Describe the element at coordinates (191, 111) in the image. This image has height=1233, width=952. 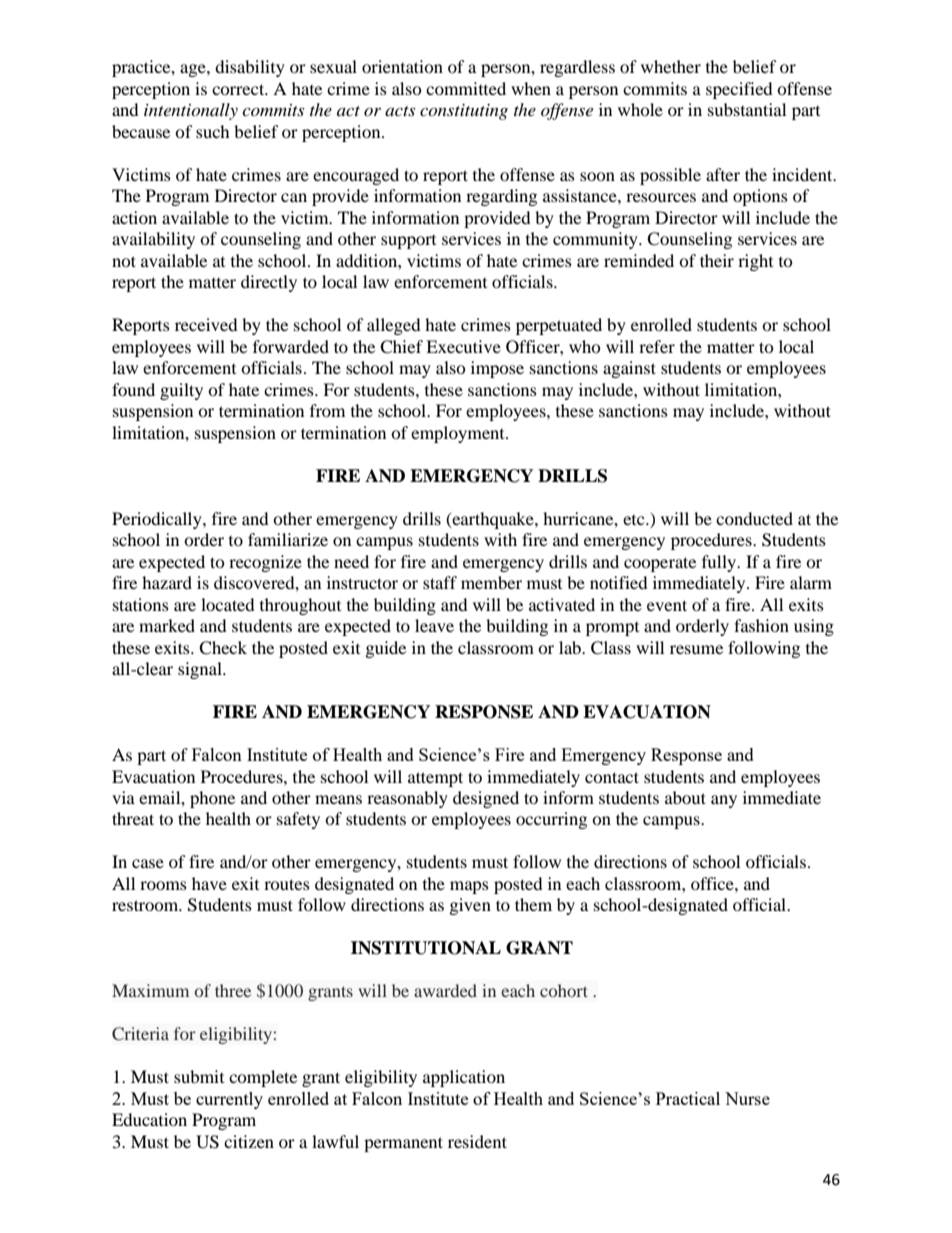
I see `intentionally` at that location.
